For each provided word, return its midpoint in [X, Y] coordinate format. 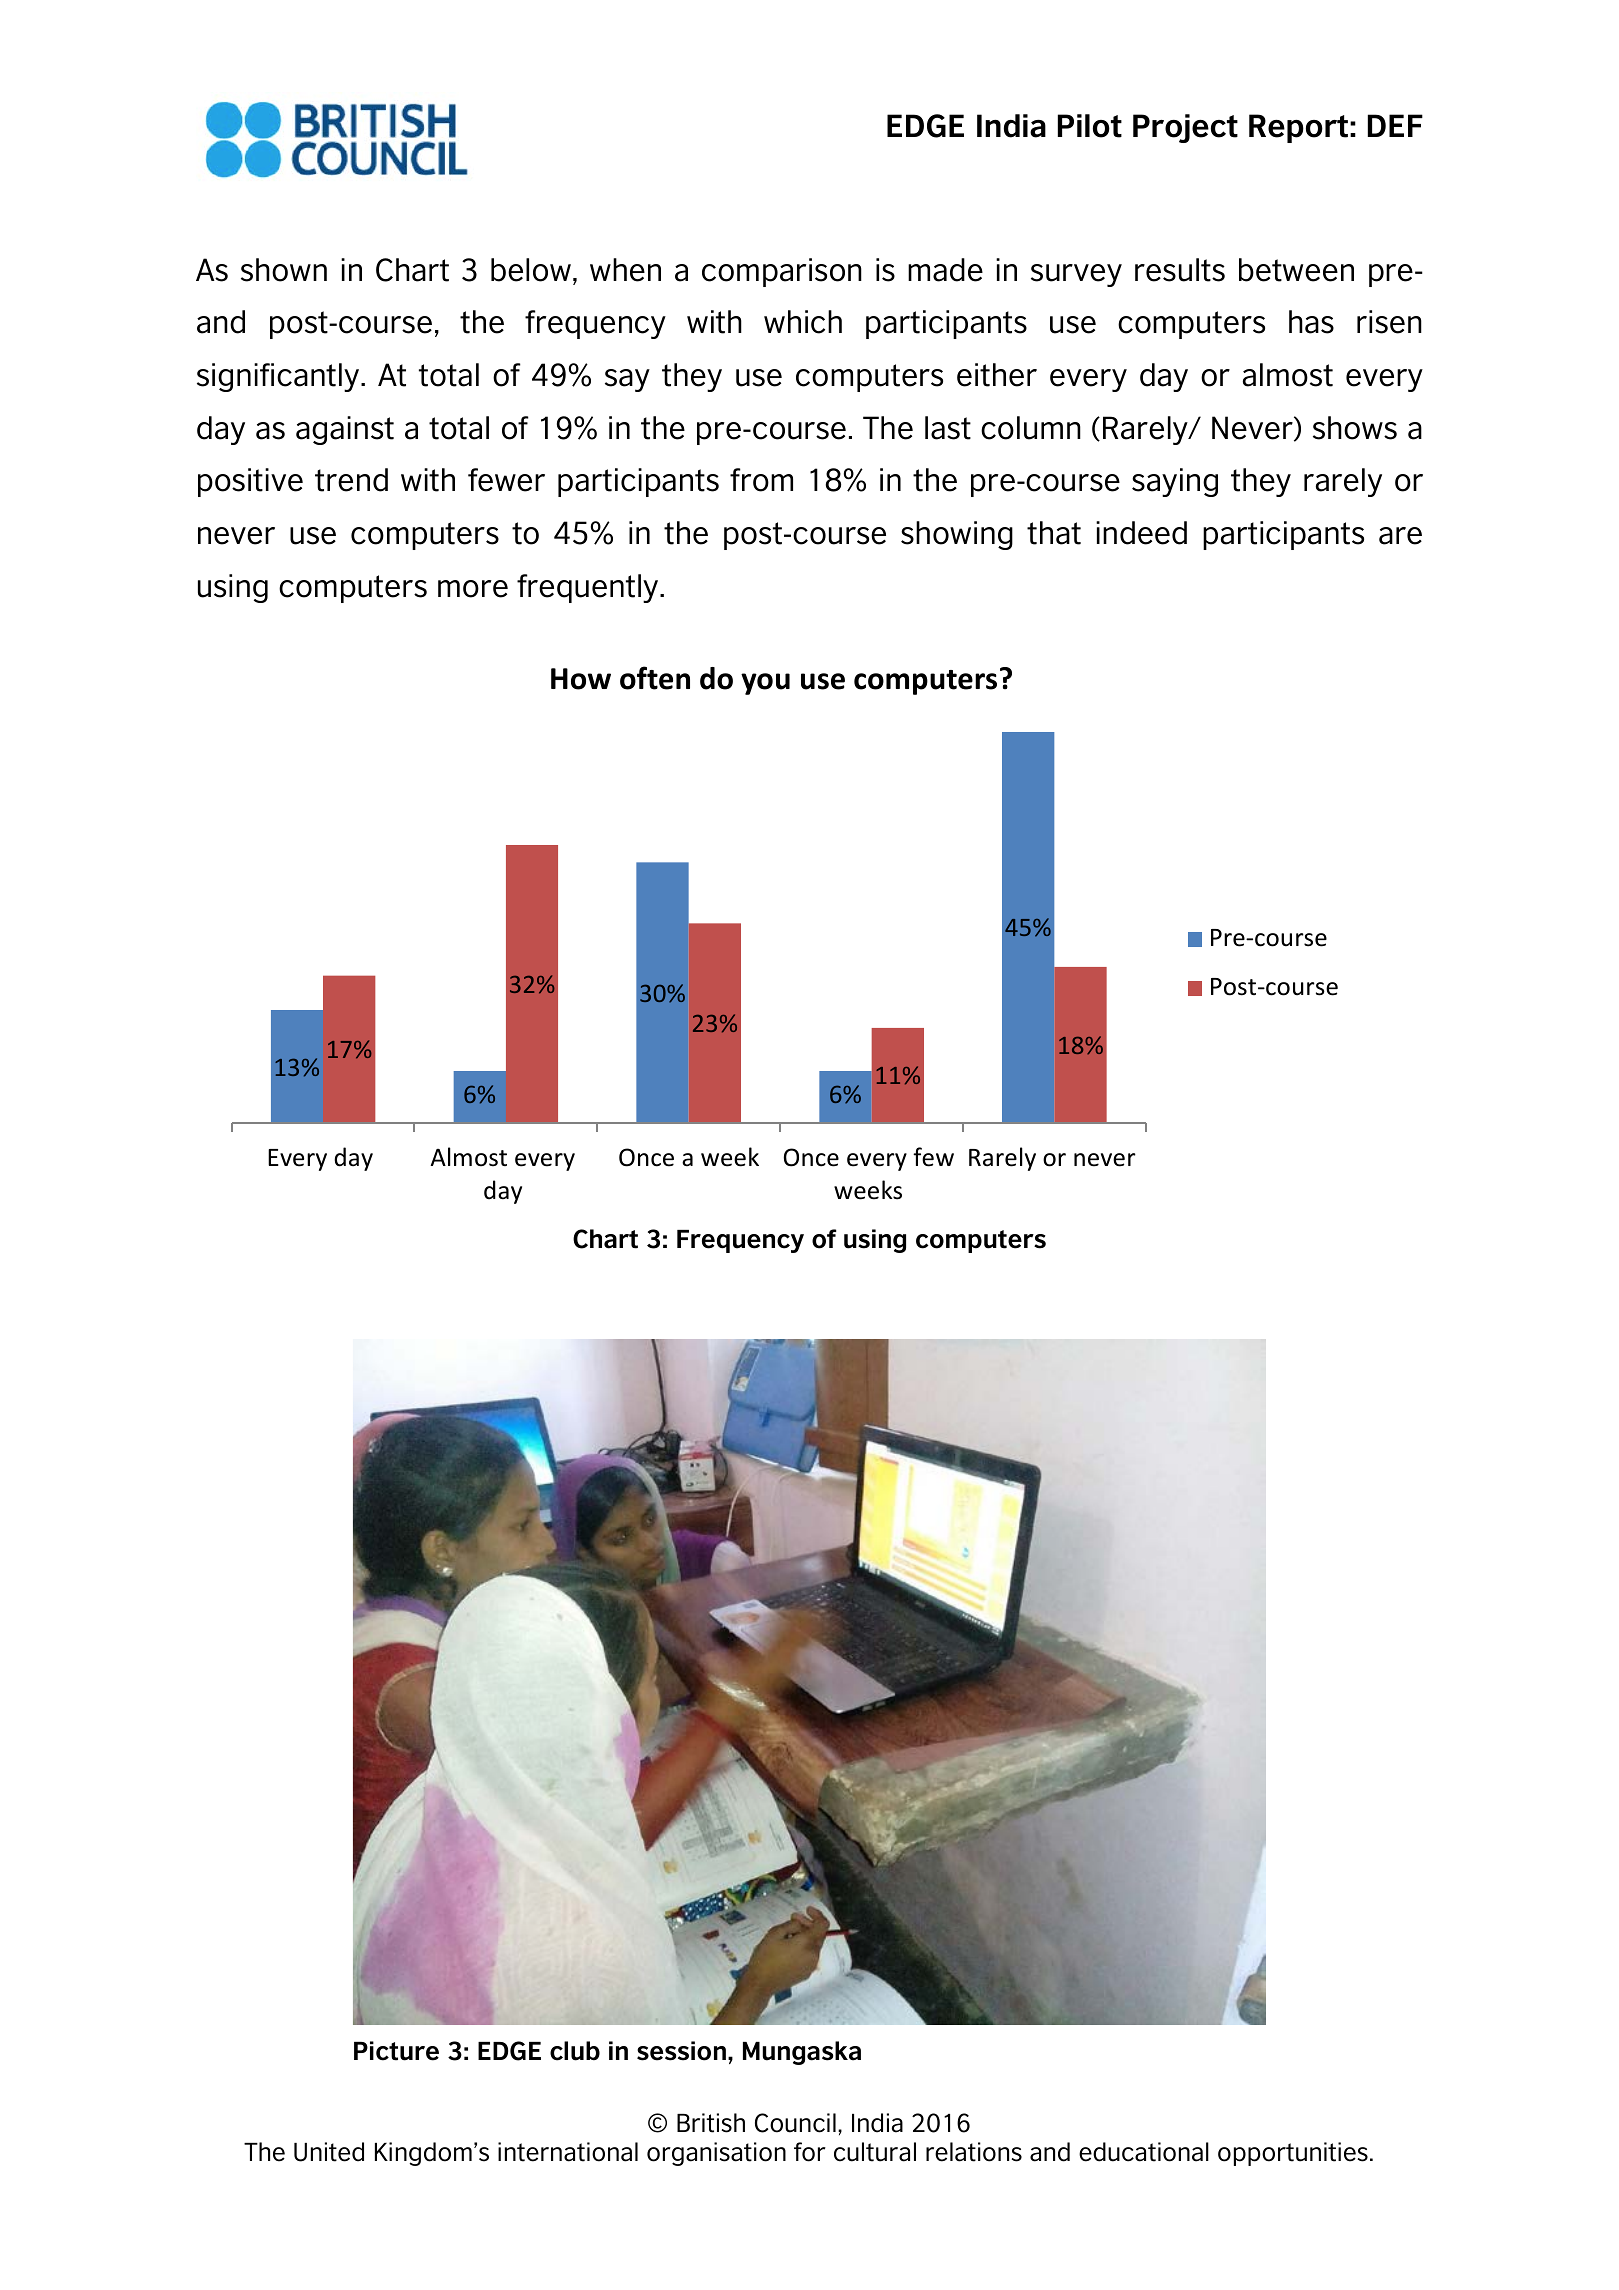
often [655, 678]
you [765, 684]
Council [795, 2123]
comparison [782, 272]
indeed [1141, 533]
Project [1185, 128]
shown [284, 270]
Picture [396, 2051]
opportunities [1293, 2154]
